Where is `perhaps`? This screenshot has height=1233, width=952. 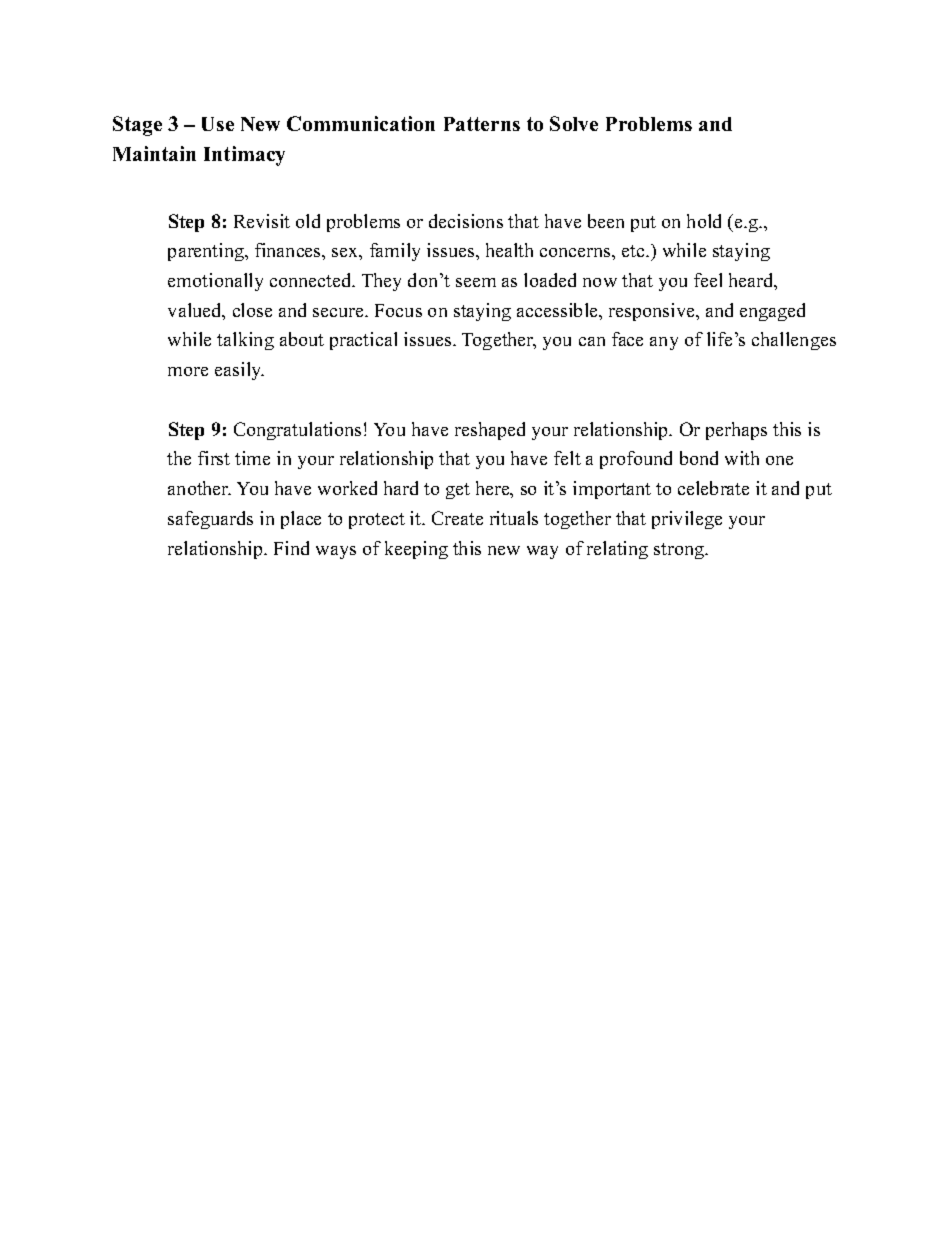 perhaps is located at coordinates (736, 431).
